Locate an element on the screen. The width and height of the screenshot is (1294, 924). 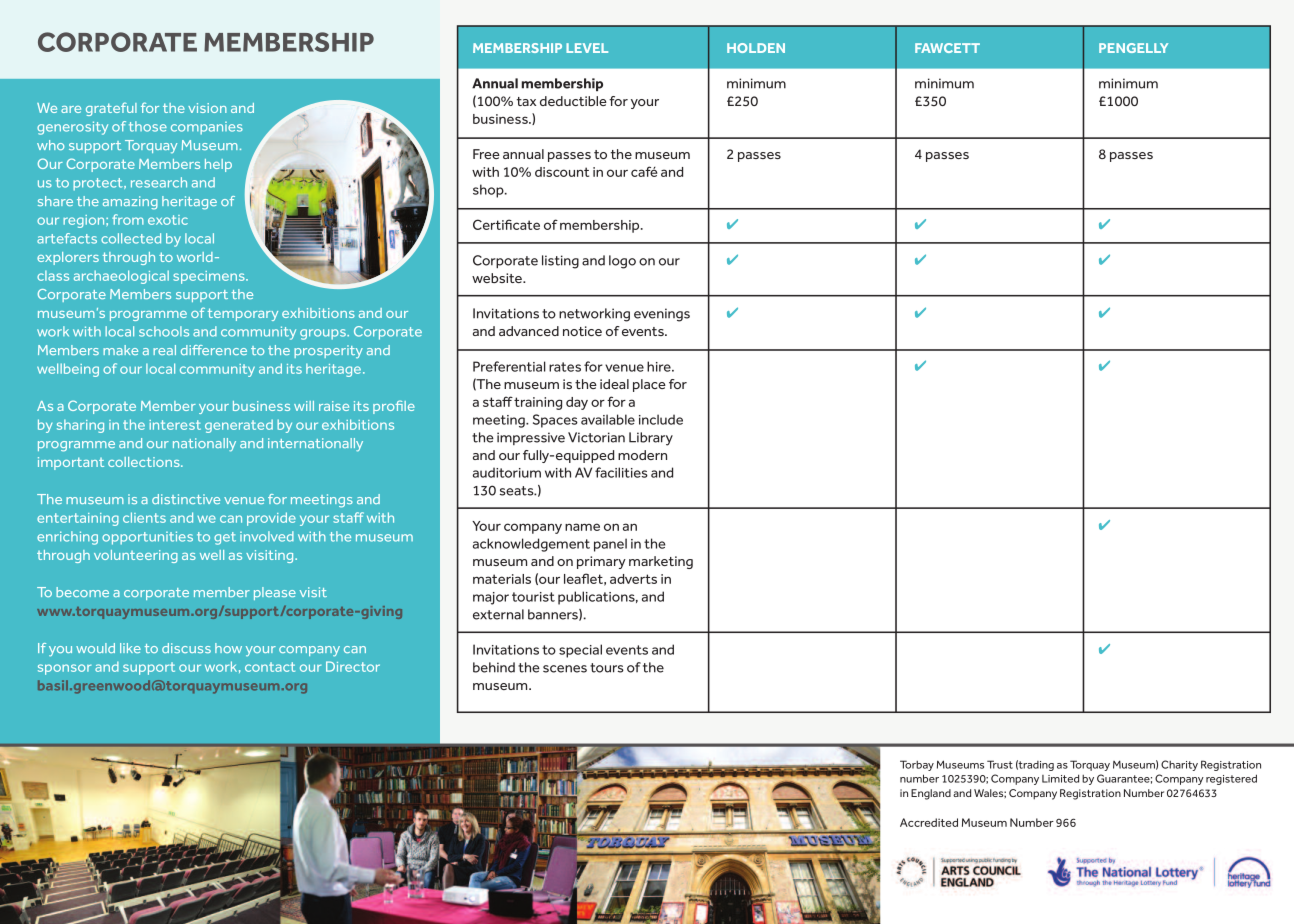
evenings is located at coordinates (662, 315).
